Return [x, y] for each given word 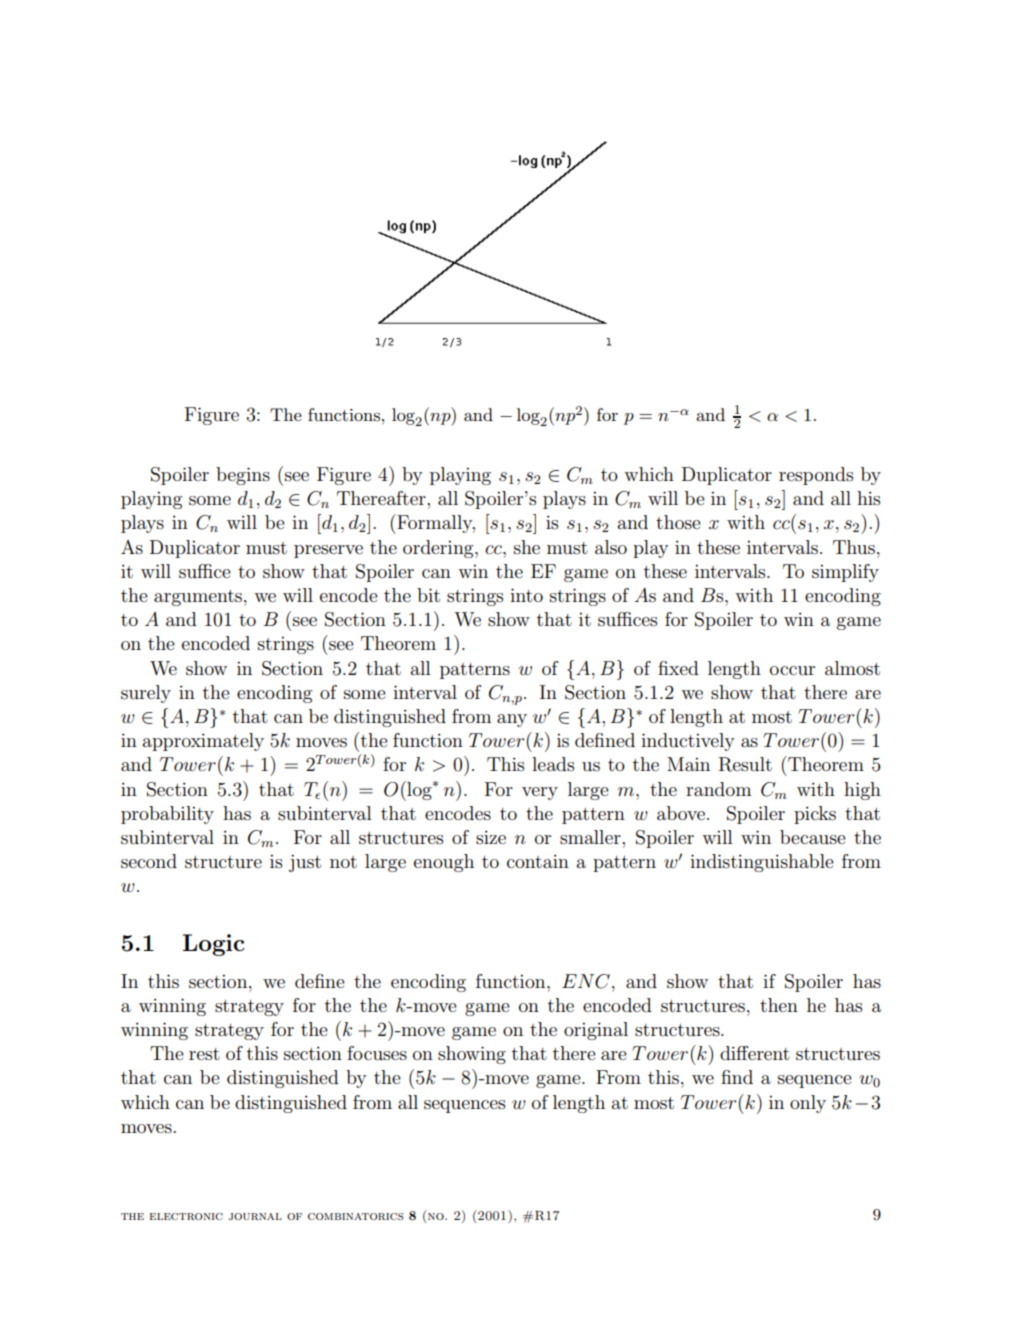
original [596, 1031]
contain [538, 861]
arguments [198, 598]
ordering [439, 549]
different [755, 1053]
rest [204, 1054]
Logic [213, 945]
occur [792, 671]
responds [816, 476]
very [540, 793]
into [526, 595]
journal [255, 1216]
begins [243, 476]
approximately [203, 742]
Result [745, 764]
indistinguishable [762, 863]
